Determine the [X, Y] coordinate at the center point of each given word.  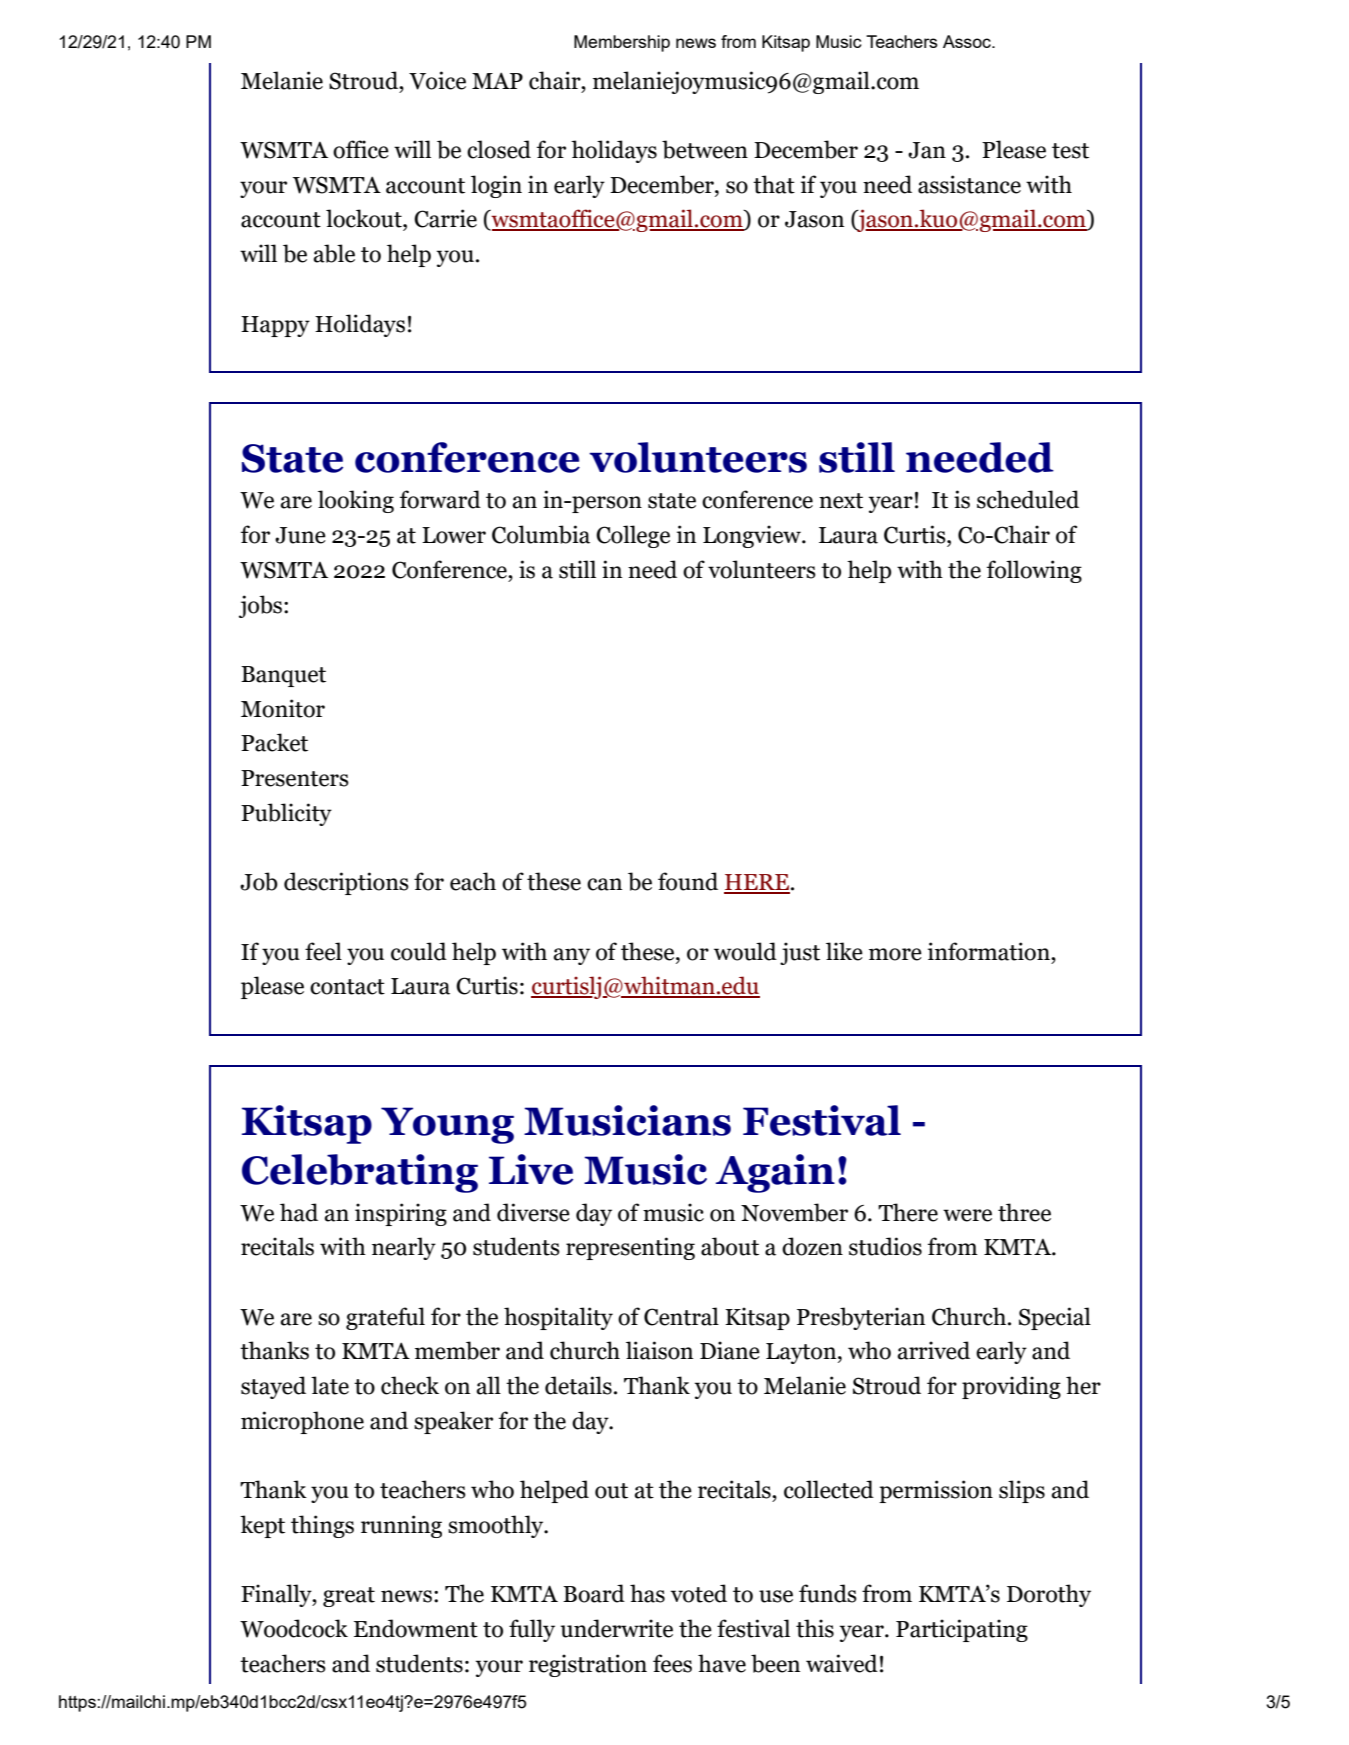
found [688, 881]
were [967, 1215]
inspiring [401, 1214]
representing [630, 1248]
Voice [437, 80]
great [349, 1597]
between [705, 149]
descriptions [346, 883]
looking [356, 501]
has [647, 1593]
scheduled [1028, 499]
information [990, 951]
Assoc [968, 41]
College [633, 536]
